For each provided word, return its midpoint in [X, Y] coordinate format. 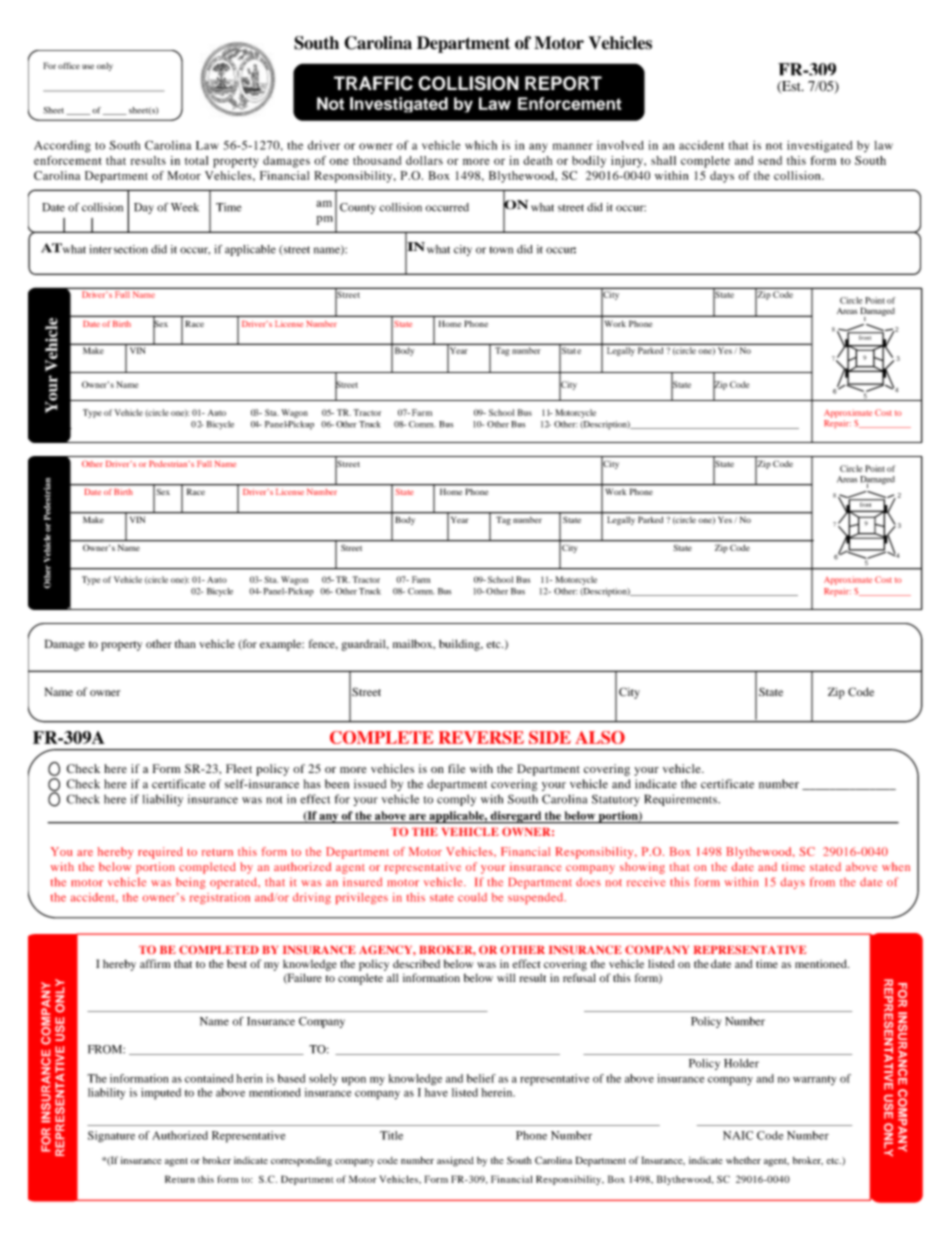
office [69, 65]
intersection [118, 249]
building [460, 645]
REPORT [563, 83]
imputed [161, 1094]
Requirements [681, 800]
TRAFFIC [373, 83]
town [501, 250]
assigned [455, 1161]
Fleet [239, 768]
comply [456, 800]
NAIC [738, 1135]
